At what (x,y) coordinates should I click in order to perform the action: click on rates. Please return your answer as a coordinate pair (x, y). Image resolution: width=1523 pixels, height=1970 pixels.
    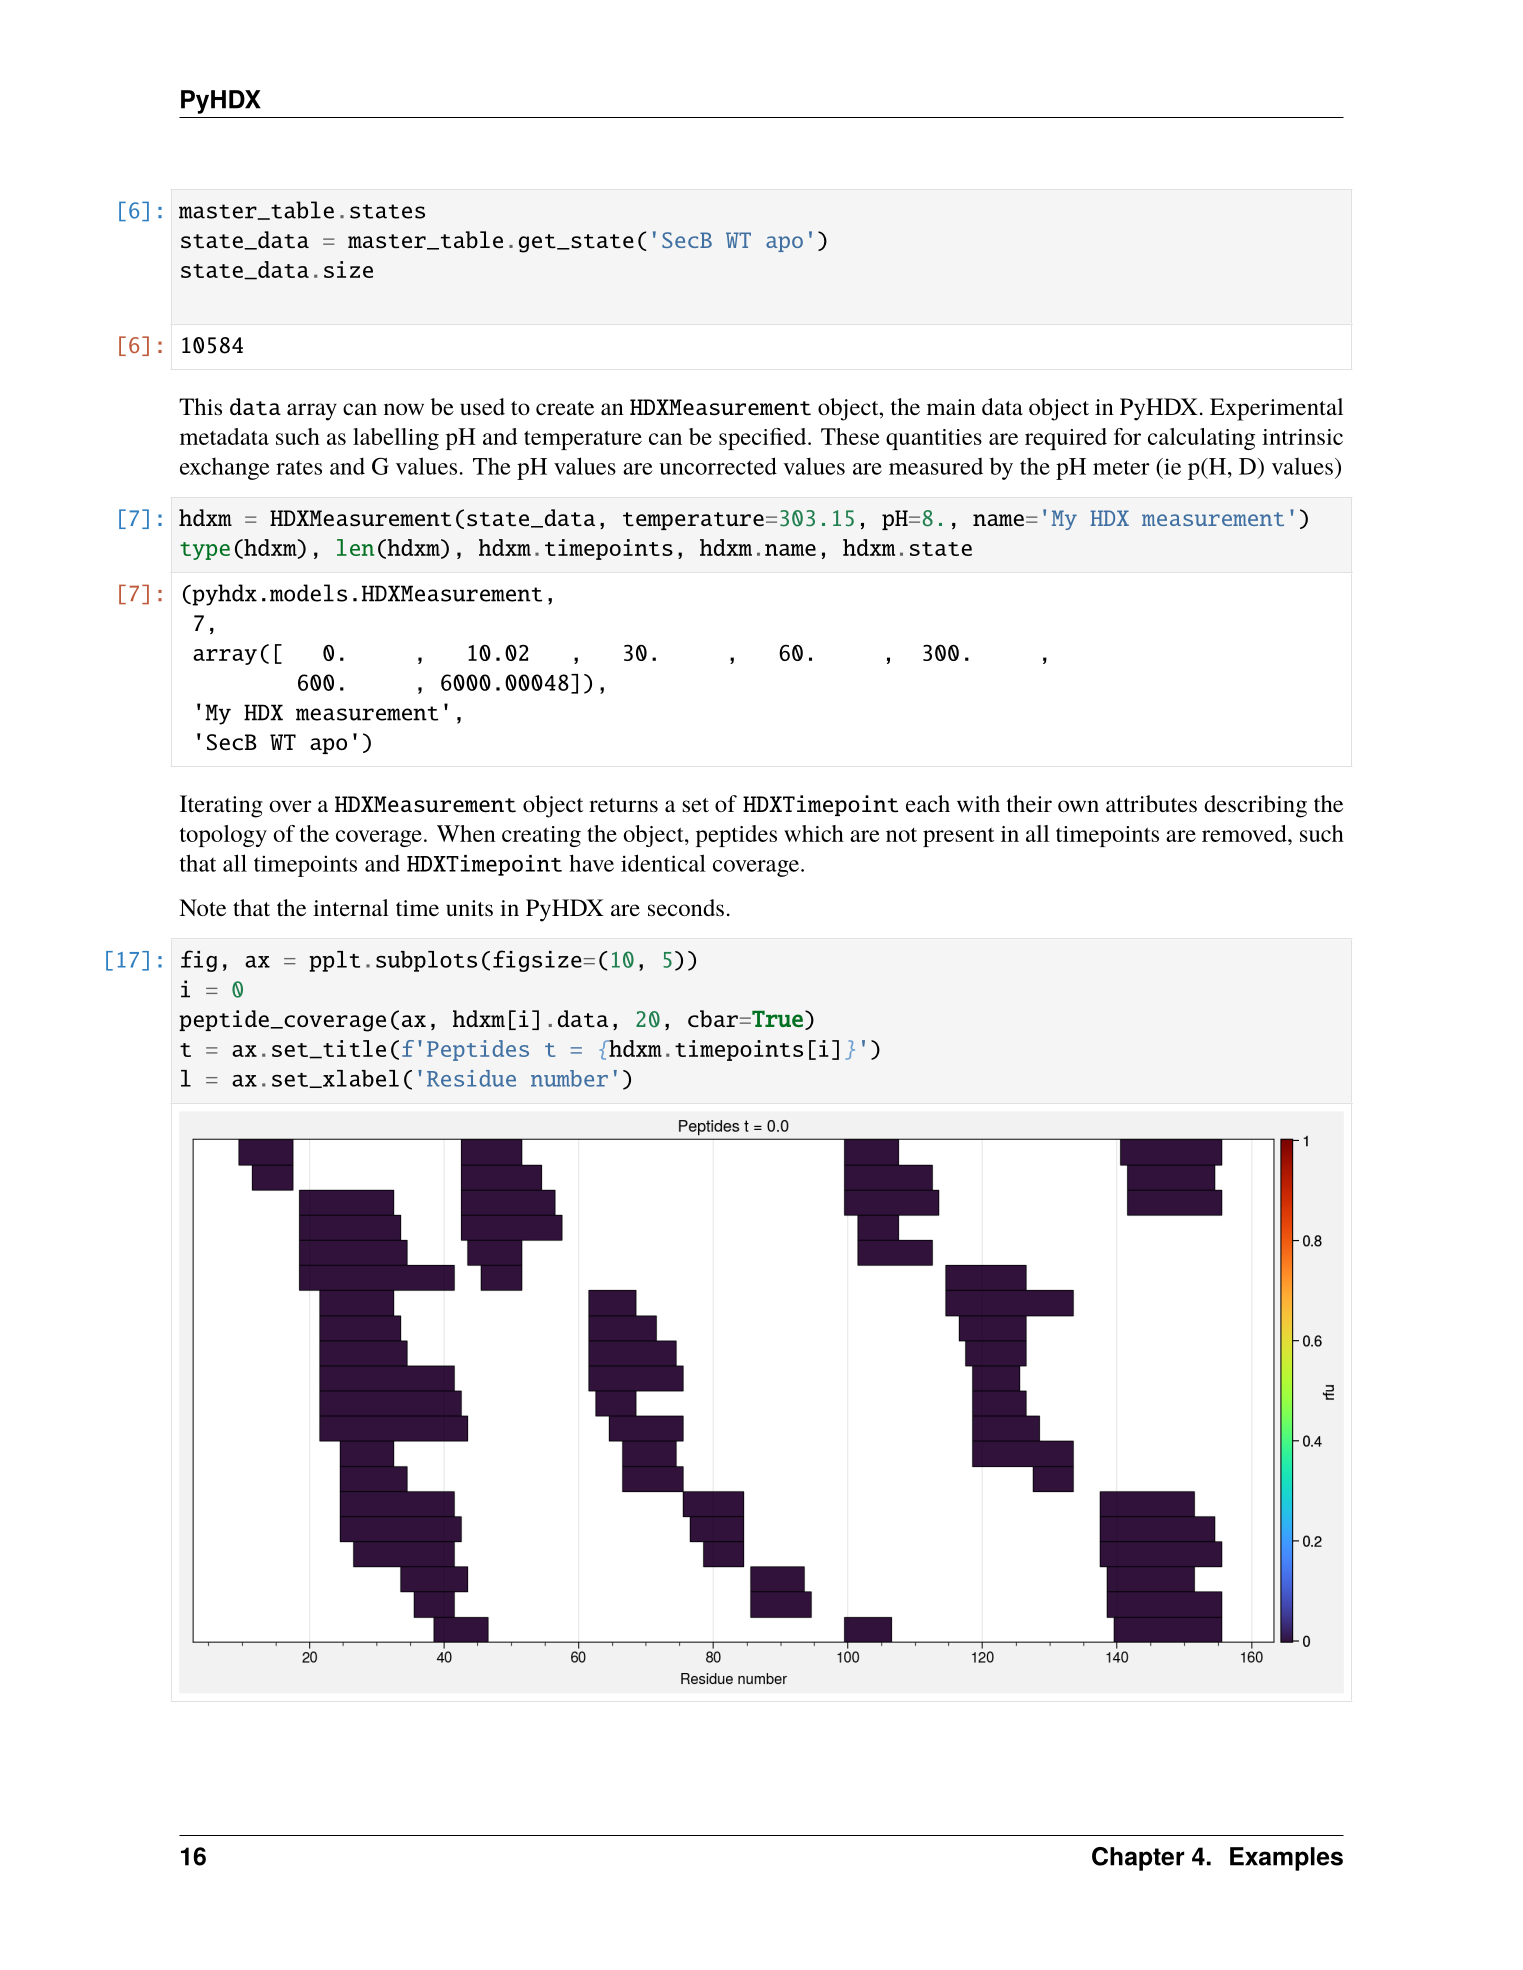
    Looking at the image, I should click on (299, 467).
